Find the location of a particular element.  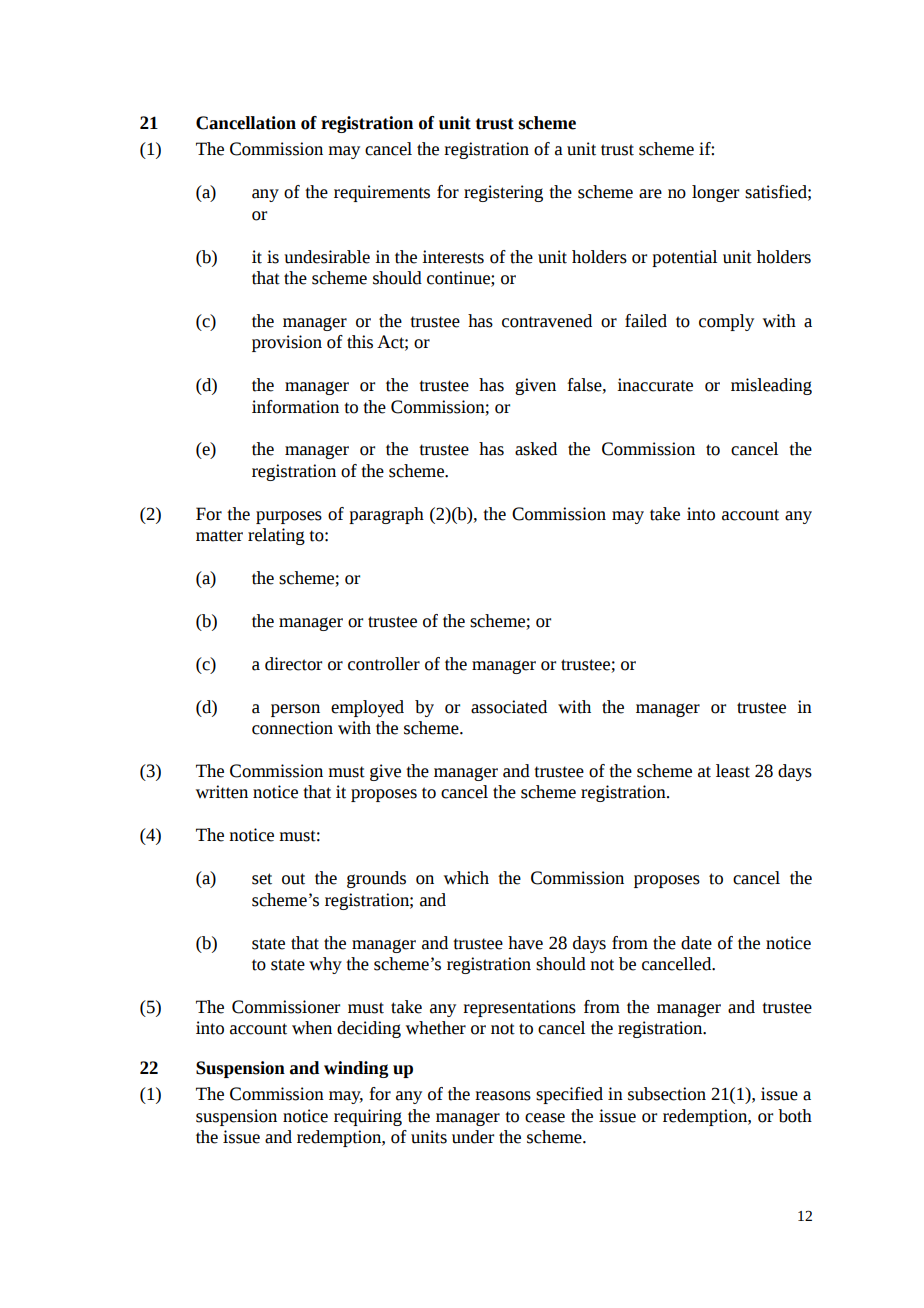

undesirable is located at coordinates (327, 257).
